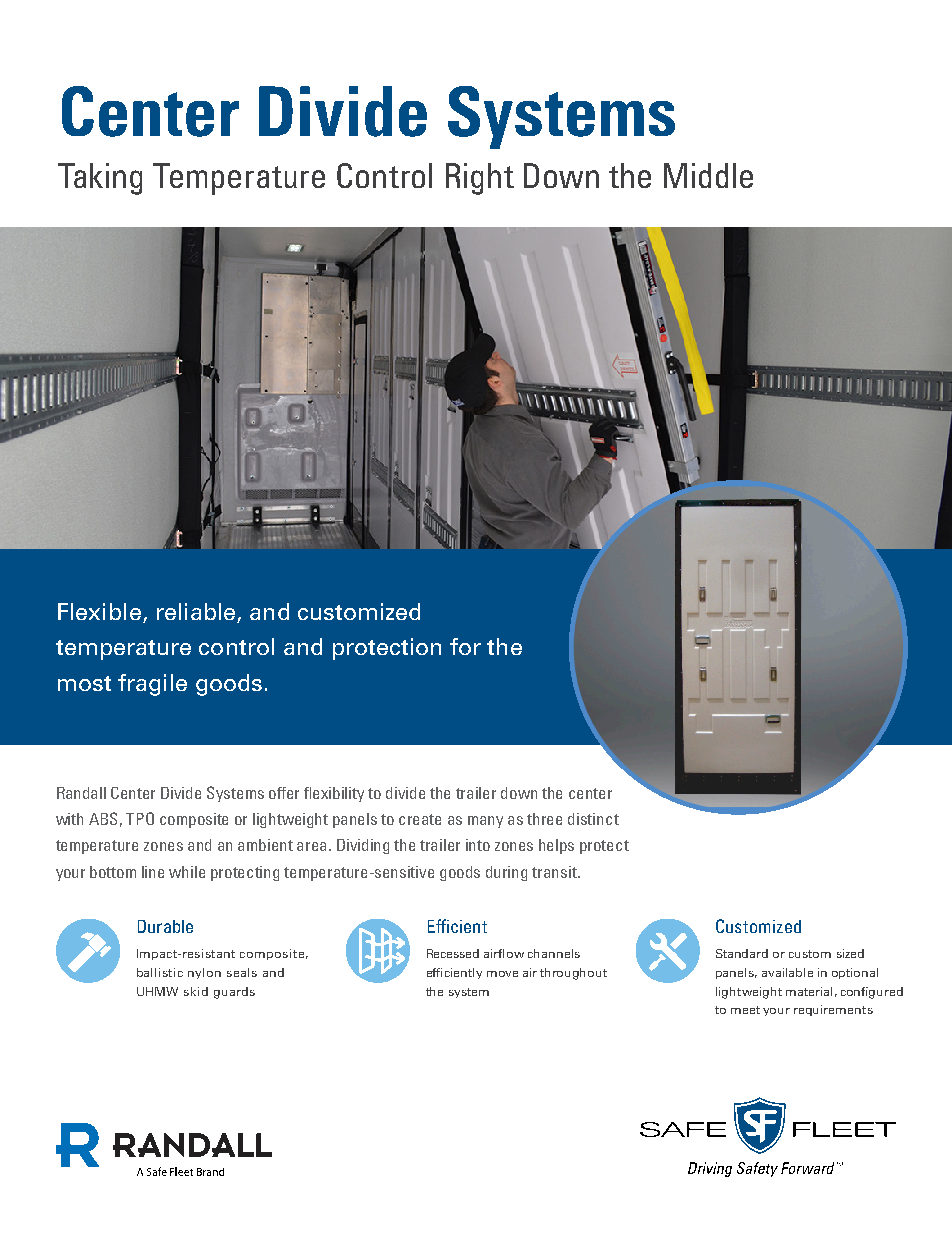 The height and width of the screenshot is (1233, 952). I want to click on for, so click(465, 646).
